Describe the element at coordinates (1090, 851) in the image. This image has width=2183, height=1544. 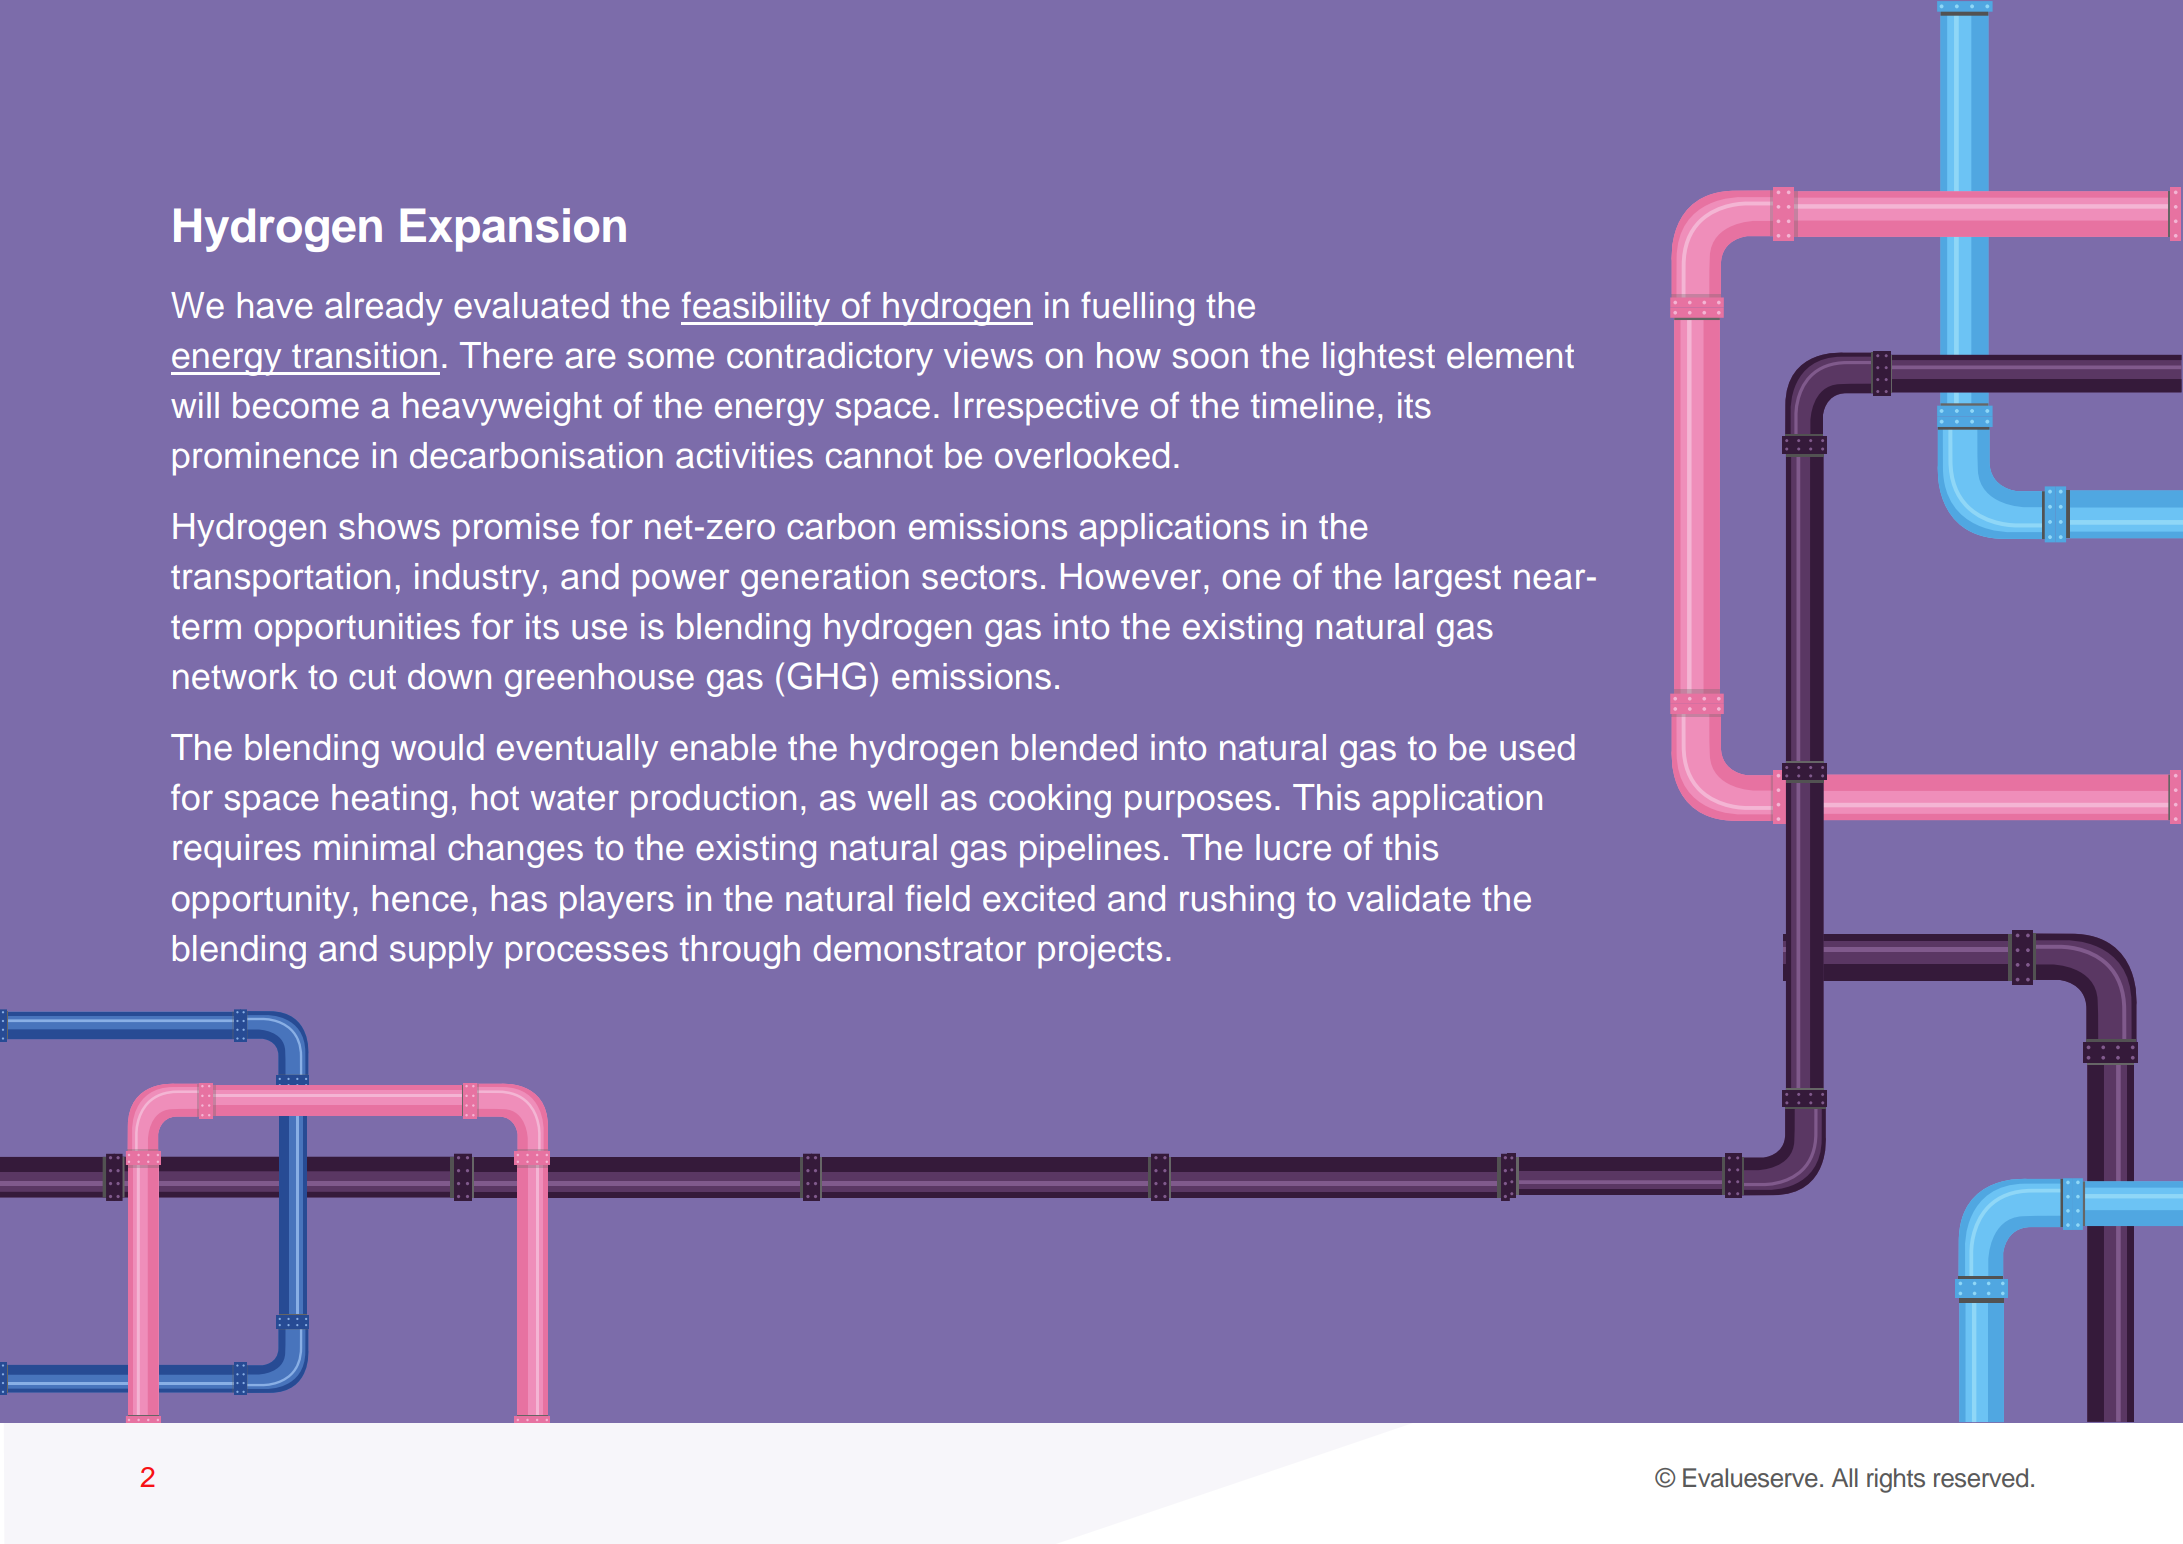
I see `pipelines` at that location.
